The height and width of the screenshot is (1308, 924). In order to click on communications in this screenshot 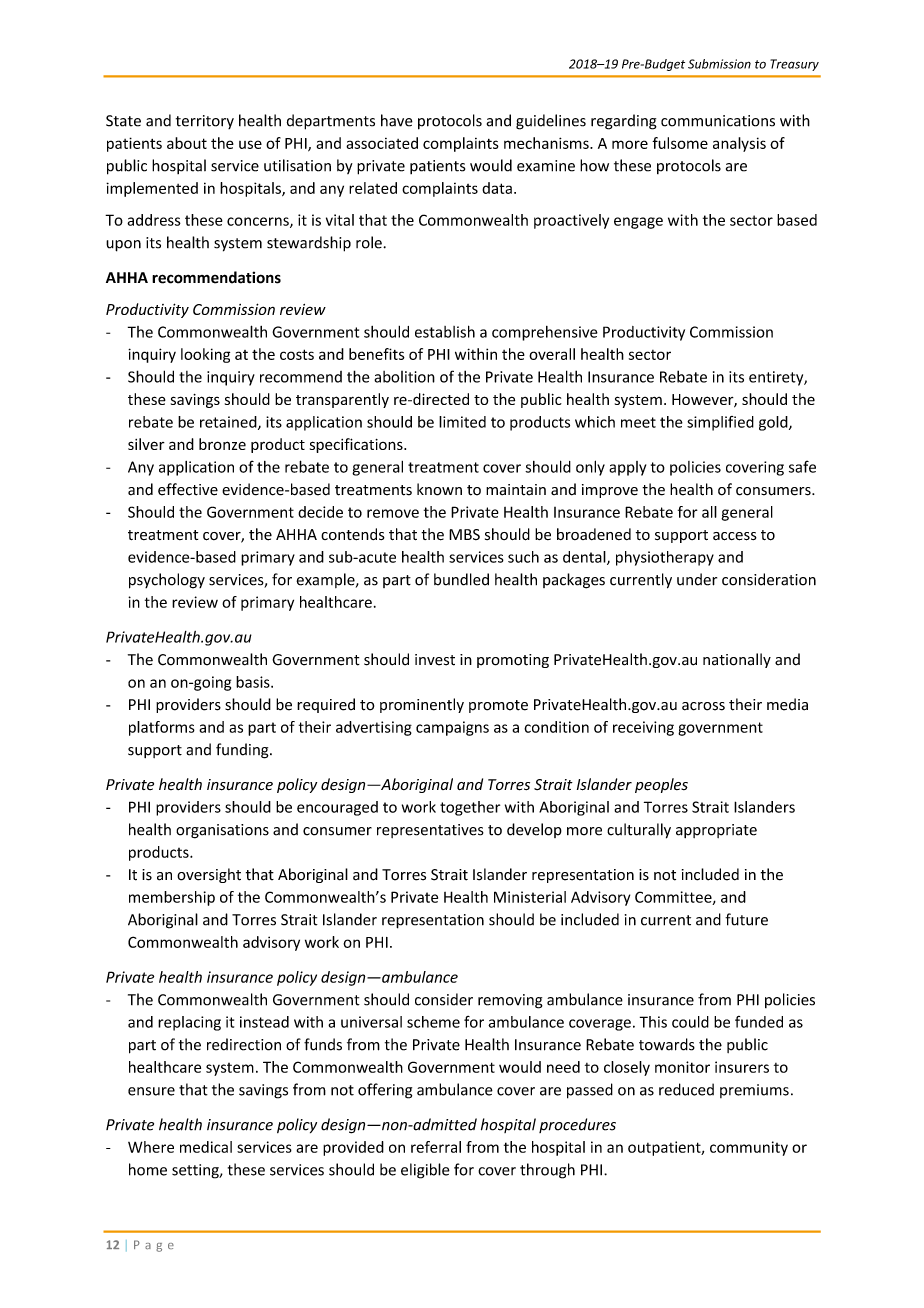, I will do `click(718, 121)`.
